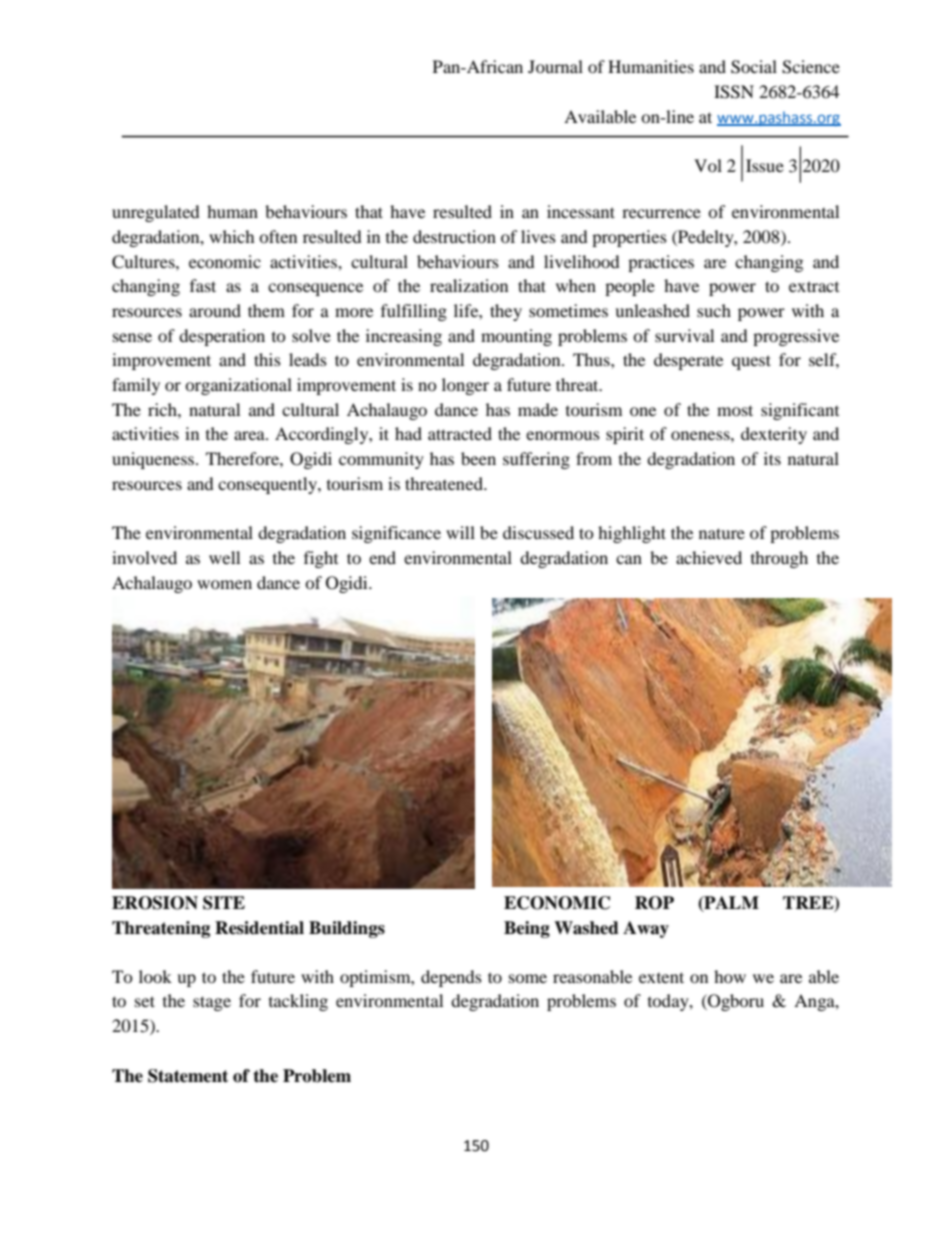  What do you see at coordinates (224, 584) in the screenshot?
I see `women` at bounding box center [224, 584].
